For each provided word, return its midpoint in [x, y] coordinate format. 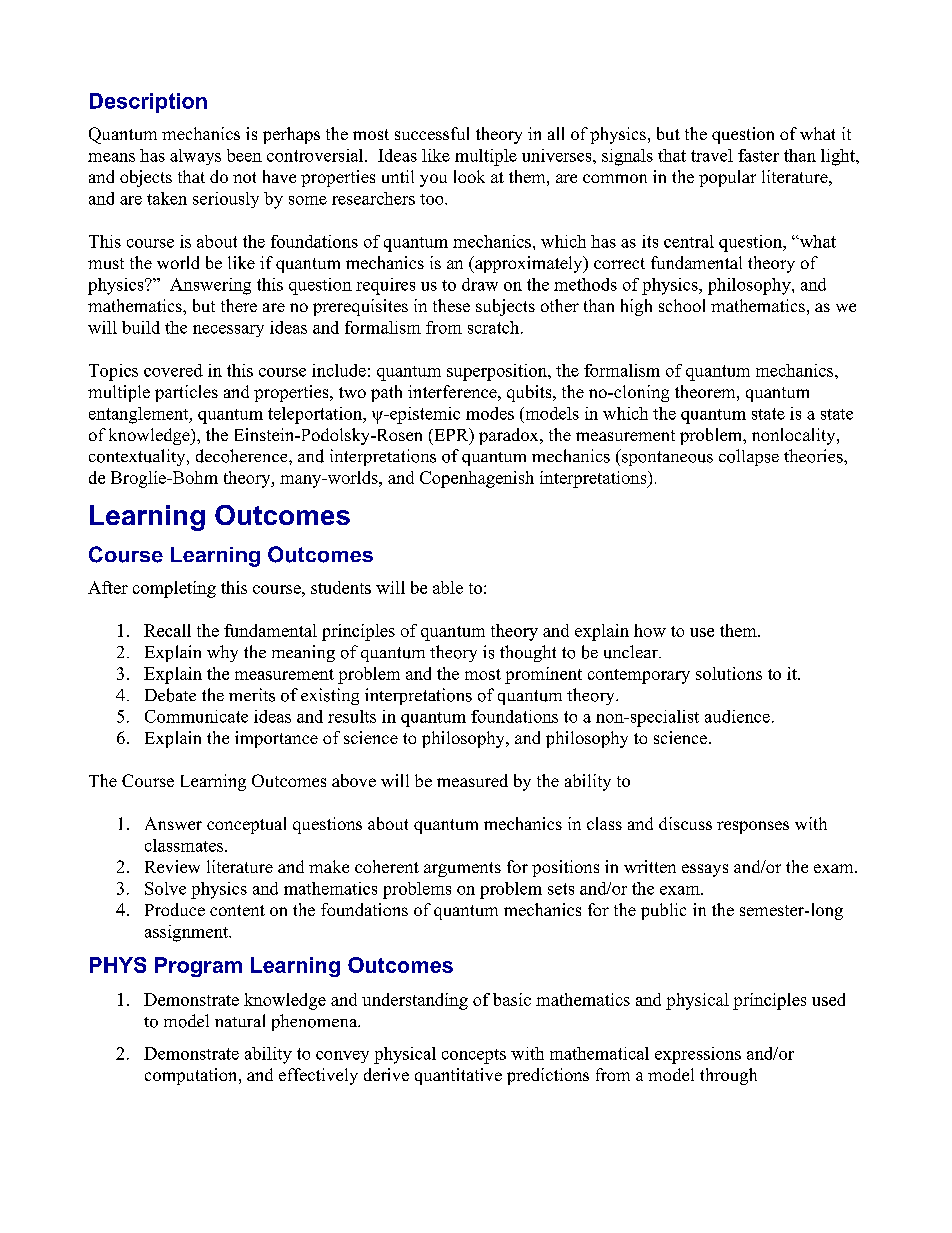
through [728, 1076]
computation [192, 1076]
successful [432, 133]
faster [758, 155]
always [195, 157]
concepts [474, 1056]
